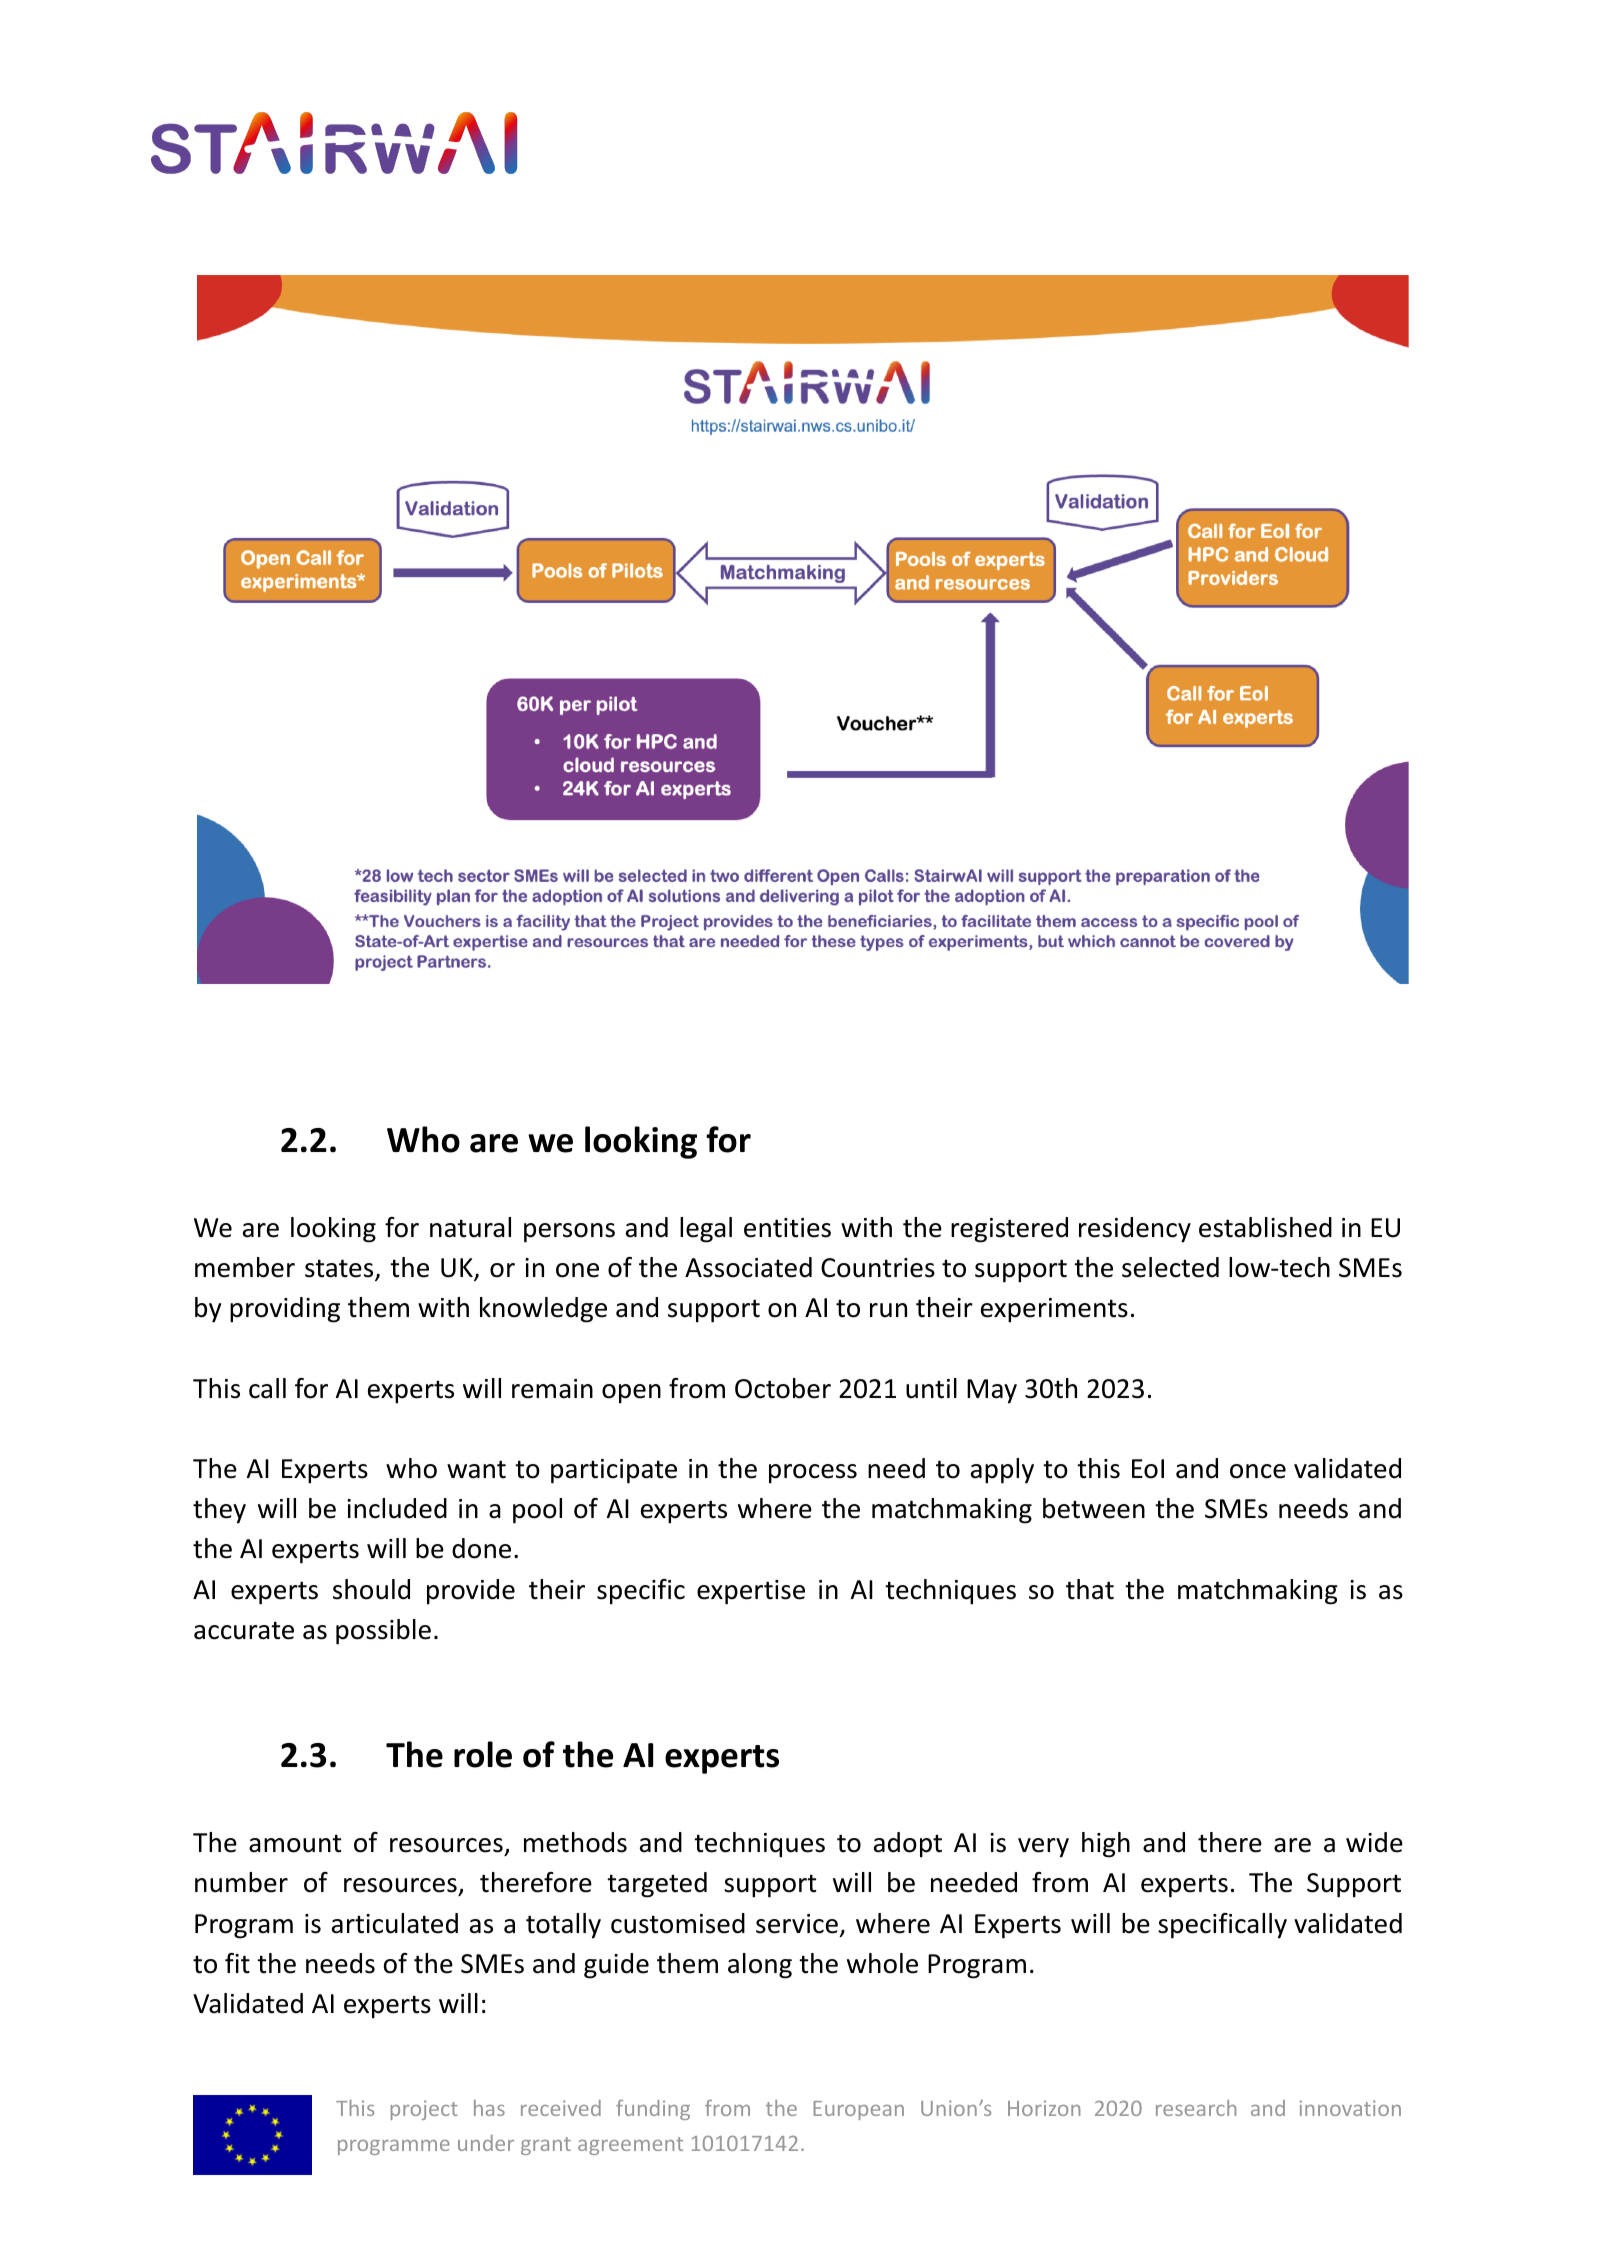 The width and height of the screenshot is (1599, 2258). Describe the element at coordinates (1094, 1508) in the screenshot. I see `between` at that location.
